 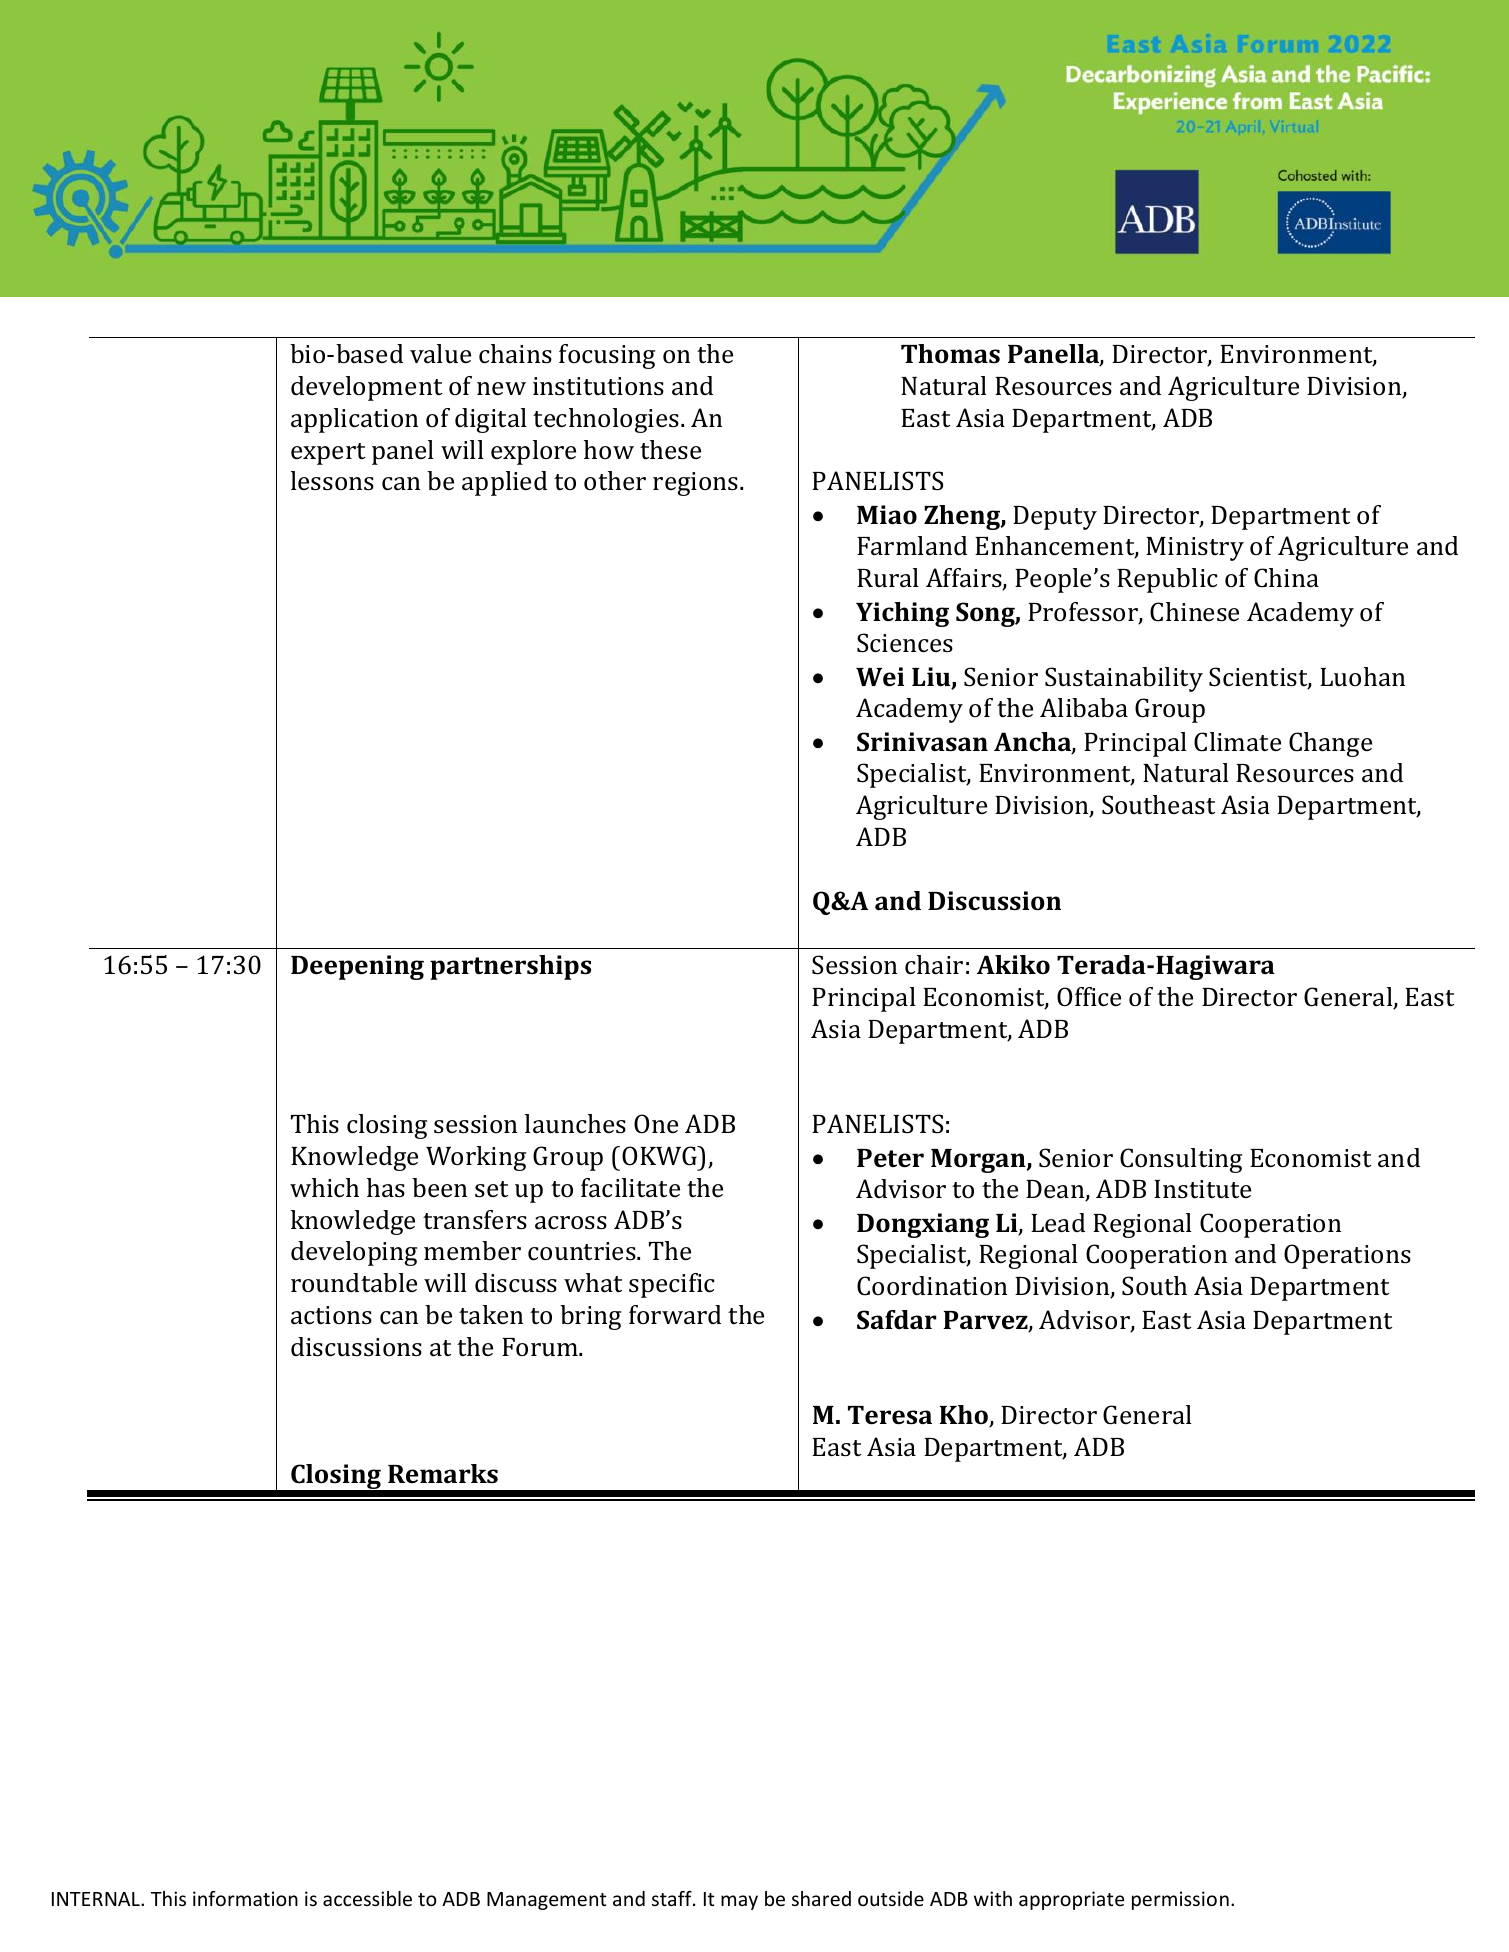 What do you see at coordinates (354, 1283) in the screenshot?
I see `roundtable` at bounding box center [354, 1283].
